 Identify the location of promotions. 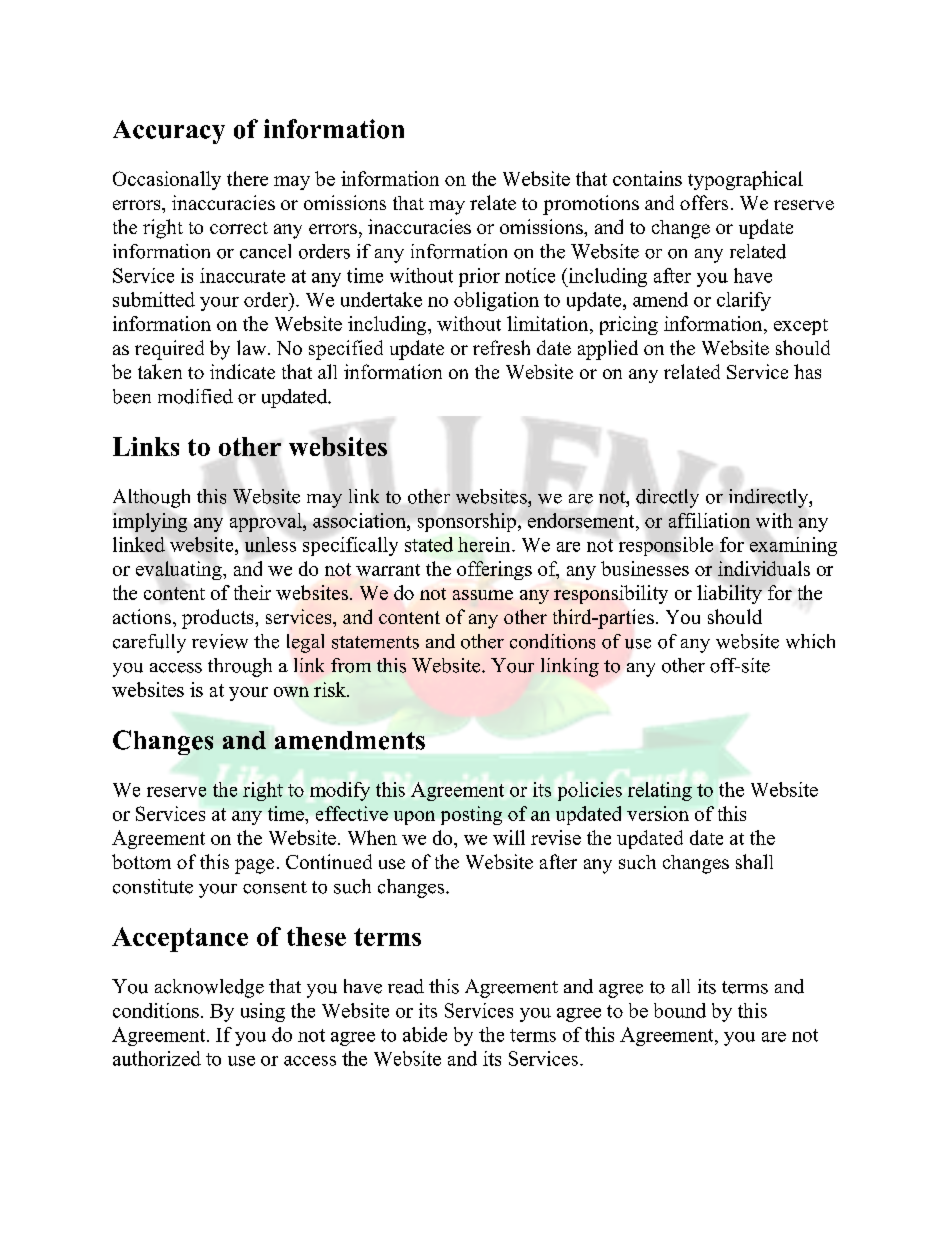
(591, 205).
